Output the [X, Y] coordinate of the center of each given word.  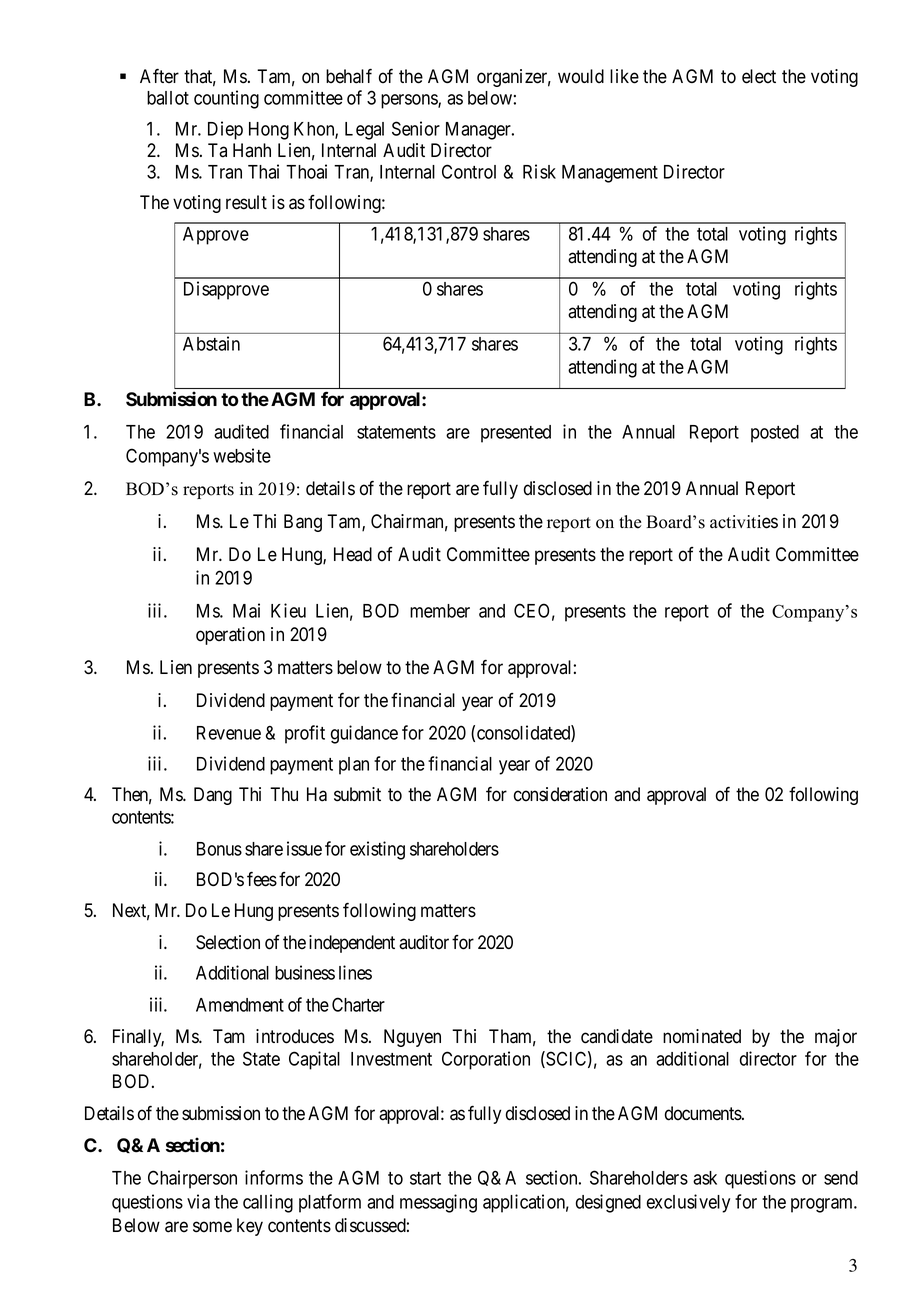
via [198, 1201]
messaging [438, 1203]
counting [226, 99]
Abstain [211, 343]
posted [775, 434]
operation [230, 636]
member [440, 611]
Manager [479, 131]
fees [262, 879]
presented [516, 434]
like [624, 76]
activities [744, 522]
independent [352, 944]
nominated [702, 1036]
